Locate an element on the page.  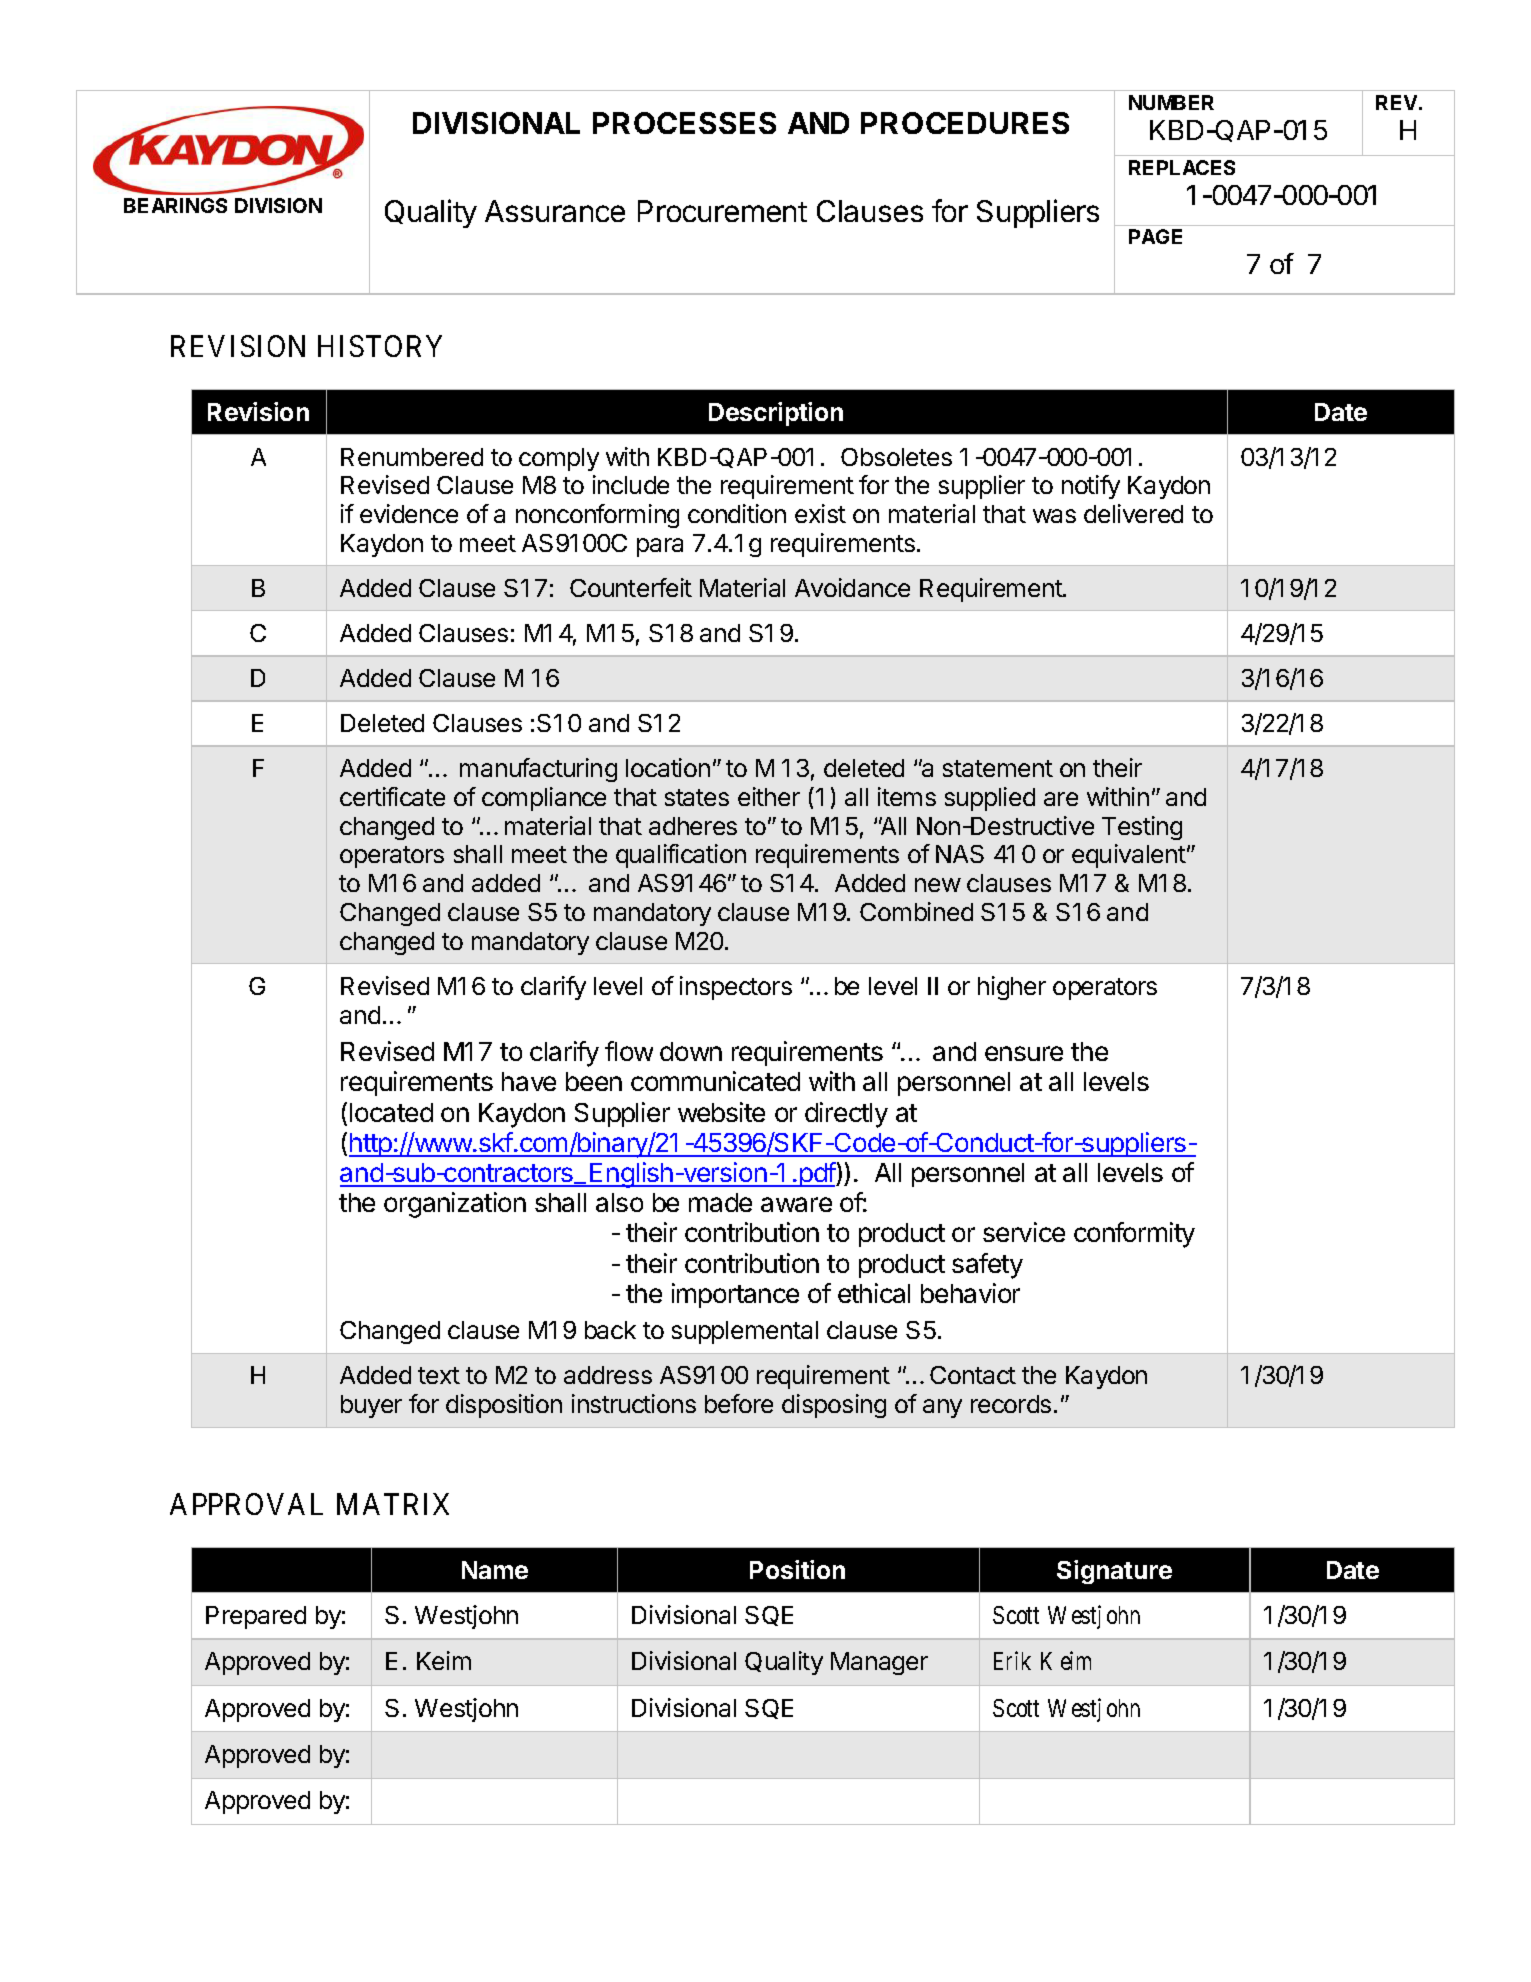
service is located at coordinates (1024, 1232).
